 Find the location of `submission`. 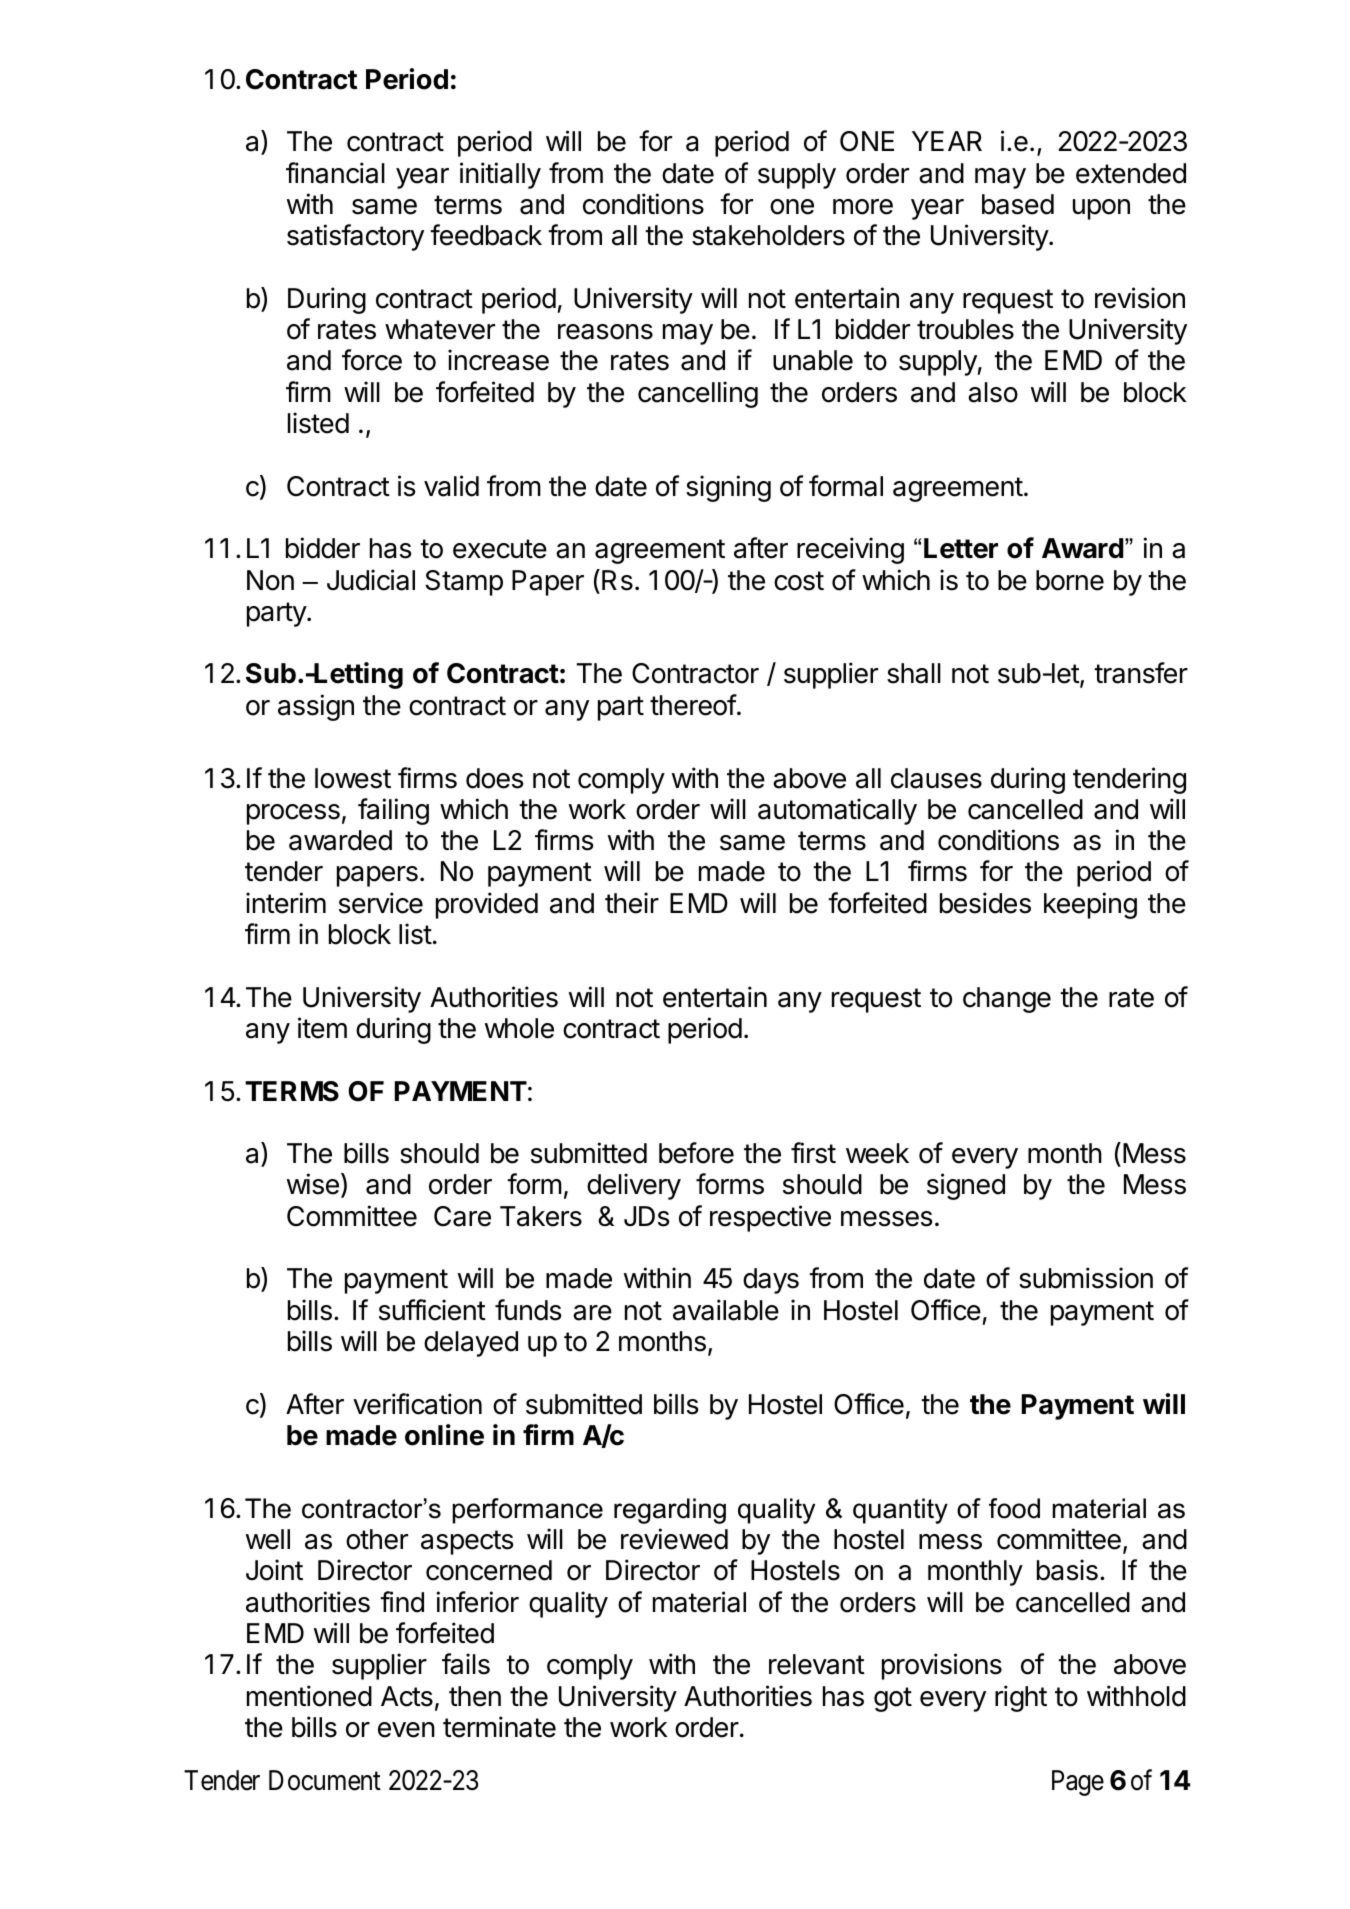

submission is located at coordinates (1086, 1278).
